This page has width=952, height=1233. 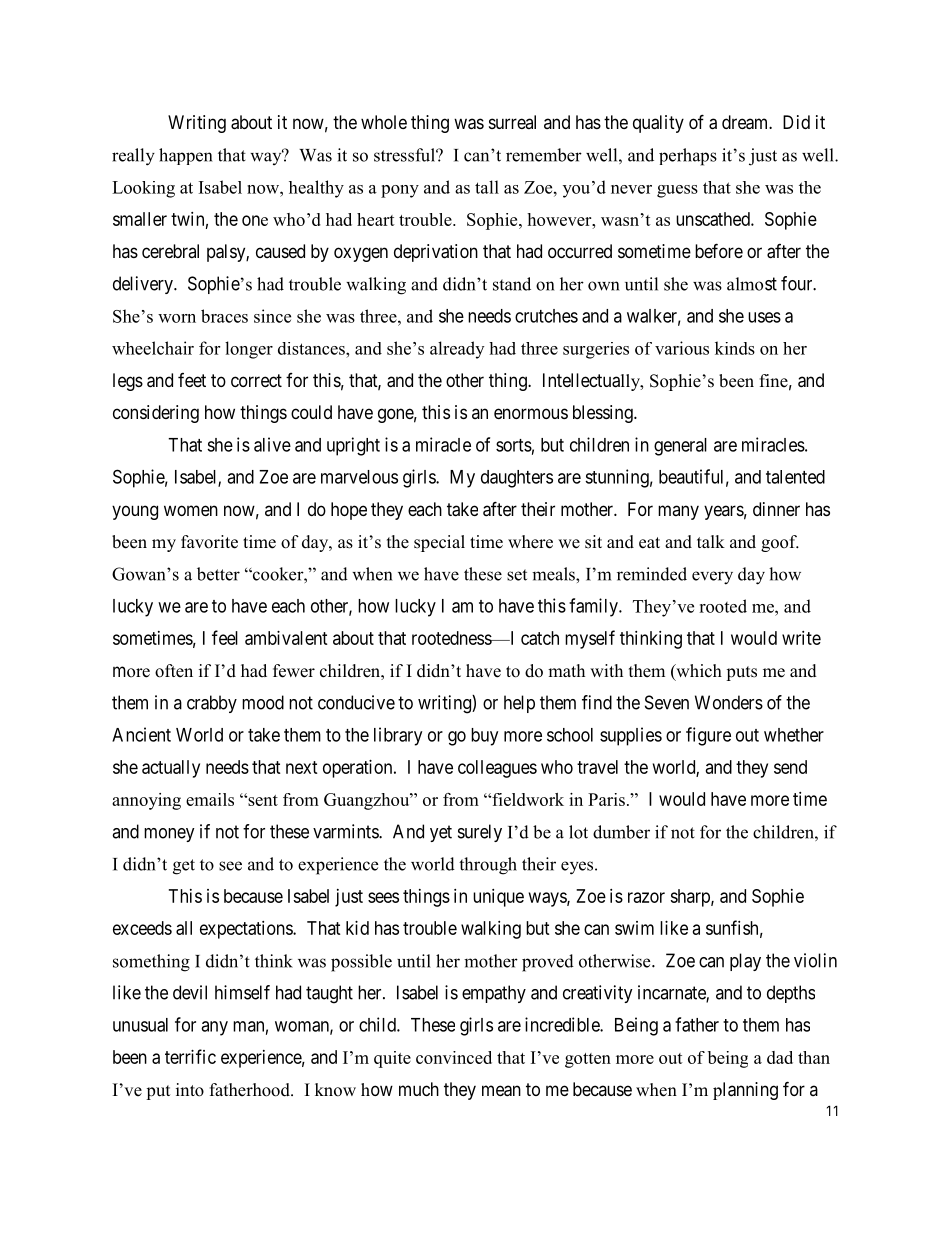 I want to click on perhaps, so click(x=688, y=157).
